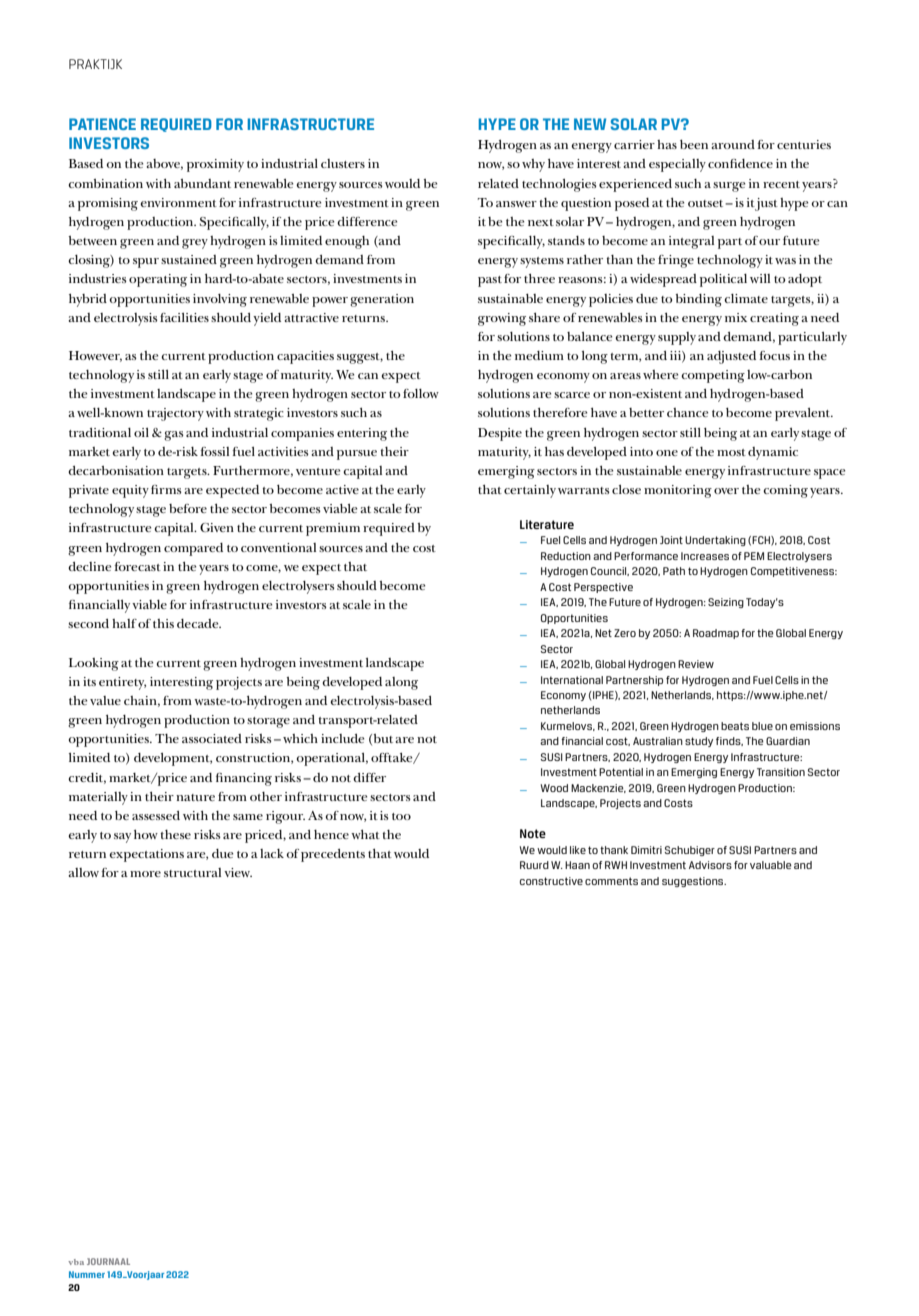 The height and width of the screenshot is (1316, 919). Describe the element at coordinates (87, 1274) in the screenshot. I see `Nummer` at that location.
